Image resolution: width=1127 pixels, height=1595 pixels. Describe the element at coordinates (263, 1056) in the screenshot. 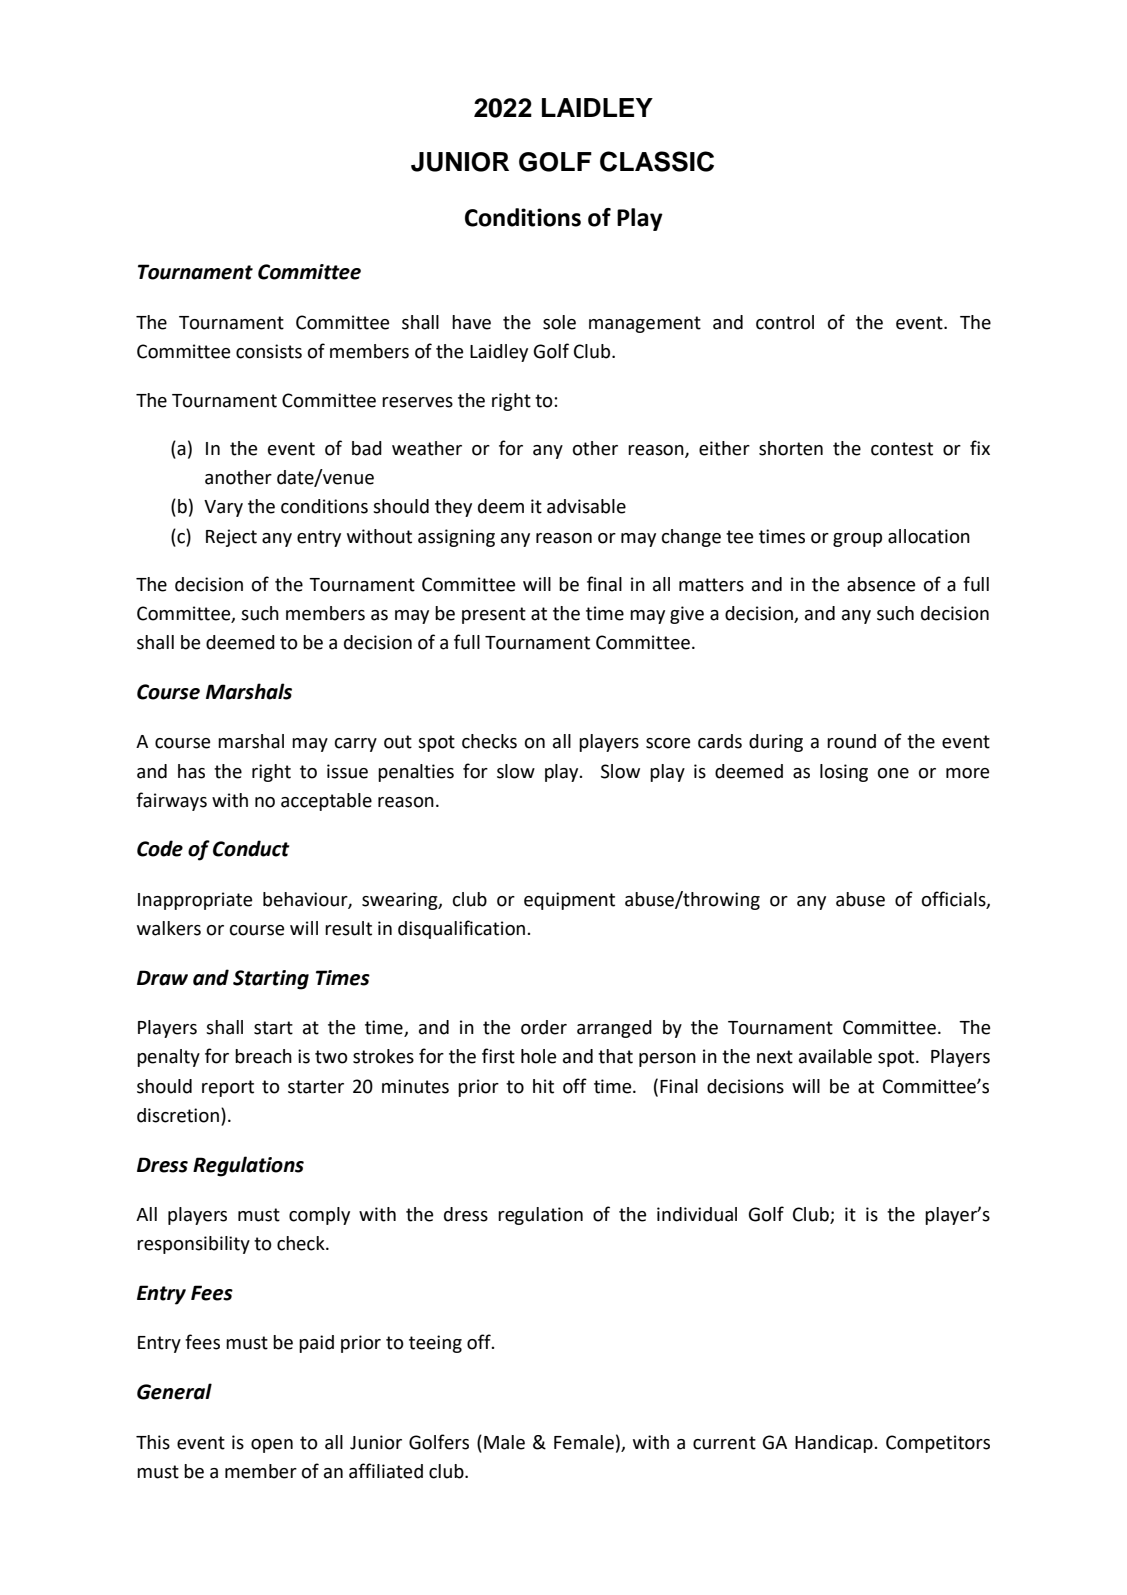

I see `breach` at that location.
